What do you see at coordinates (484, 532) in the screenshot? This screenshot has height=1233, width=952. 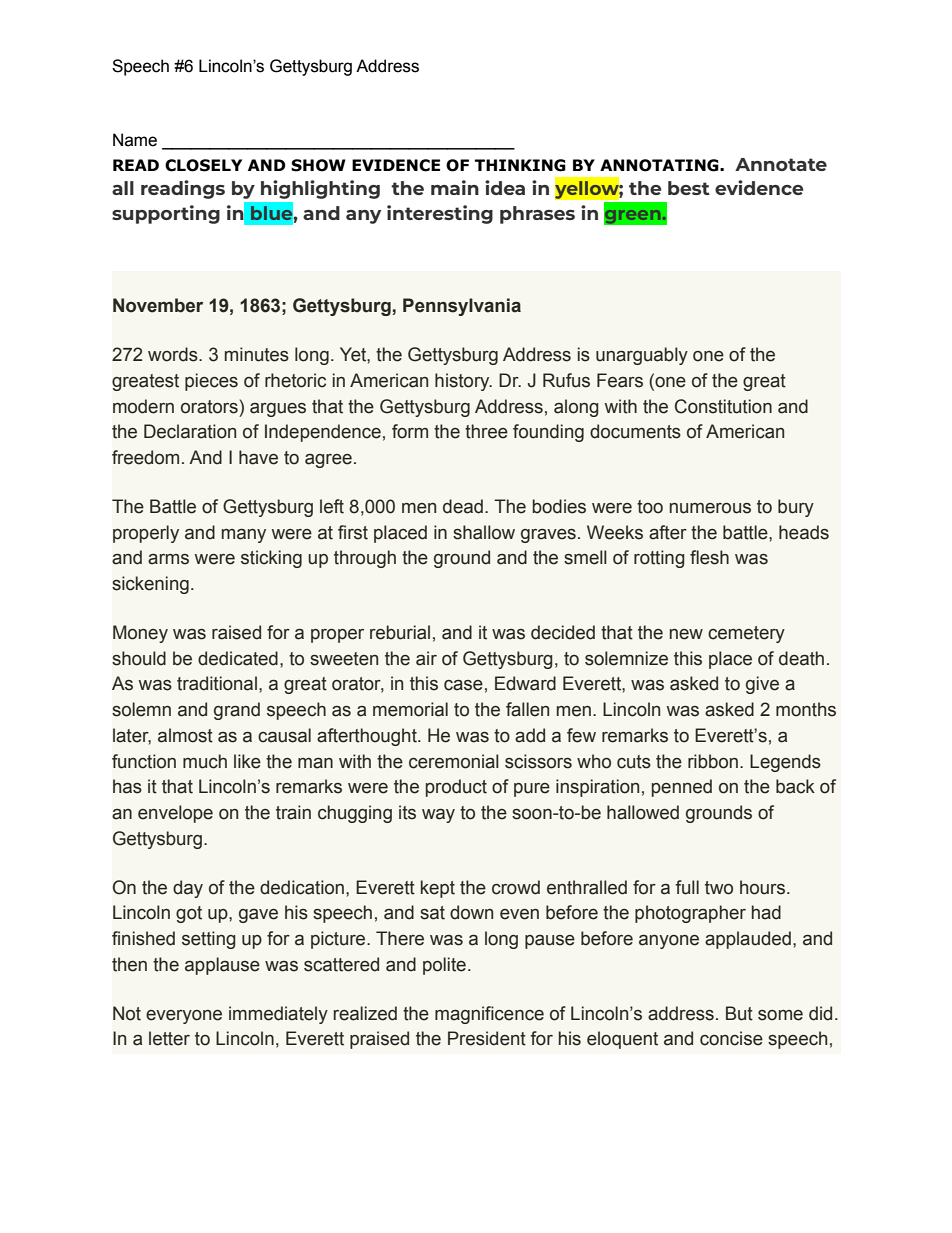 I see `shallow` at bounding box center [484, 532].
